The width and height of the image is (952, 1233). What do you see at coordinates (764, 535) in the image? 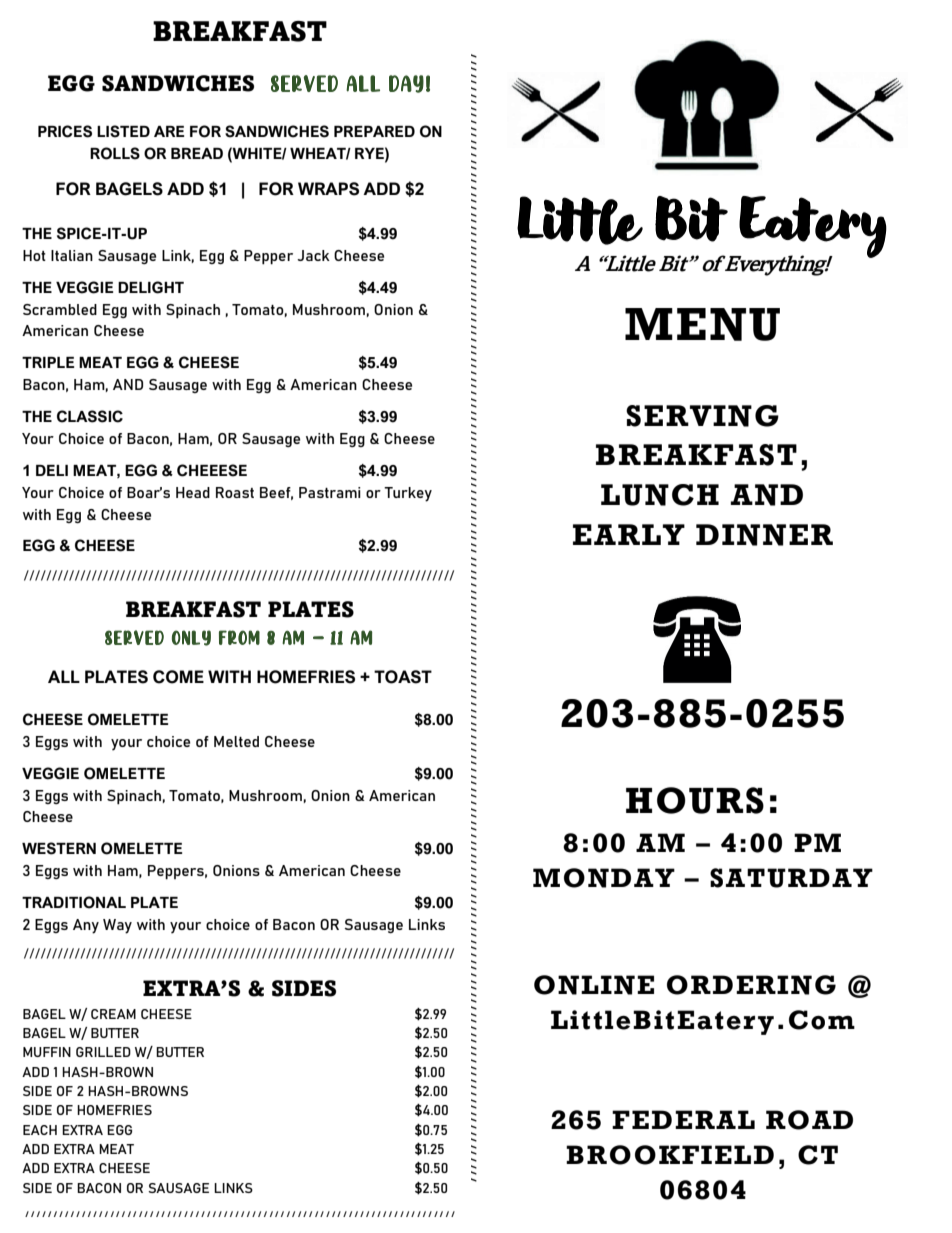
I see `DINNER` at bounding box center [764, 535].
